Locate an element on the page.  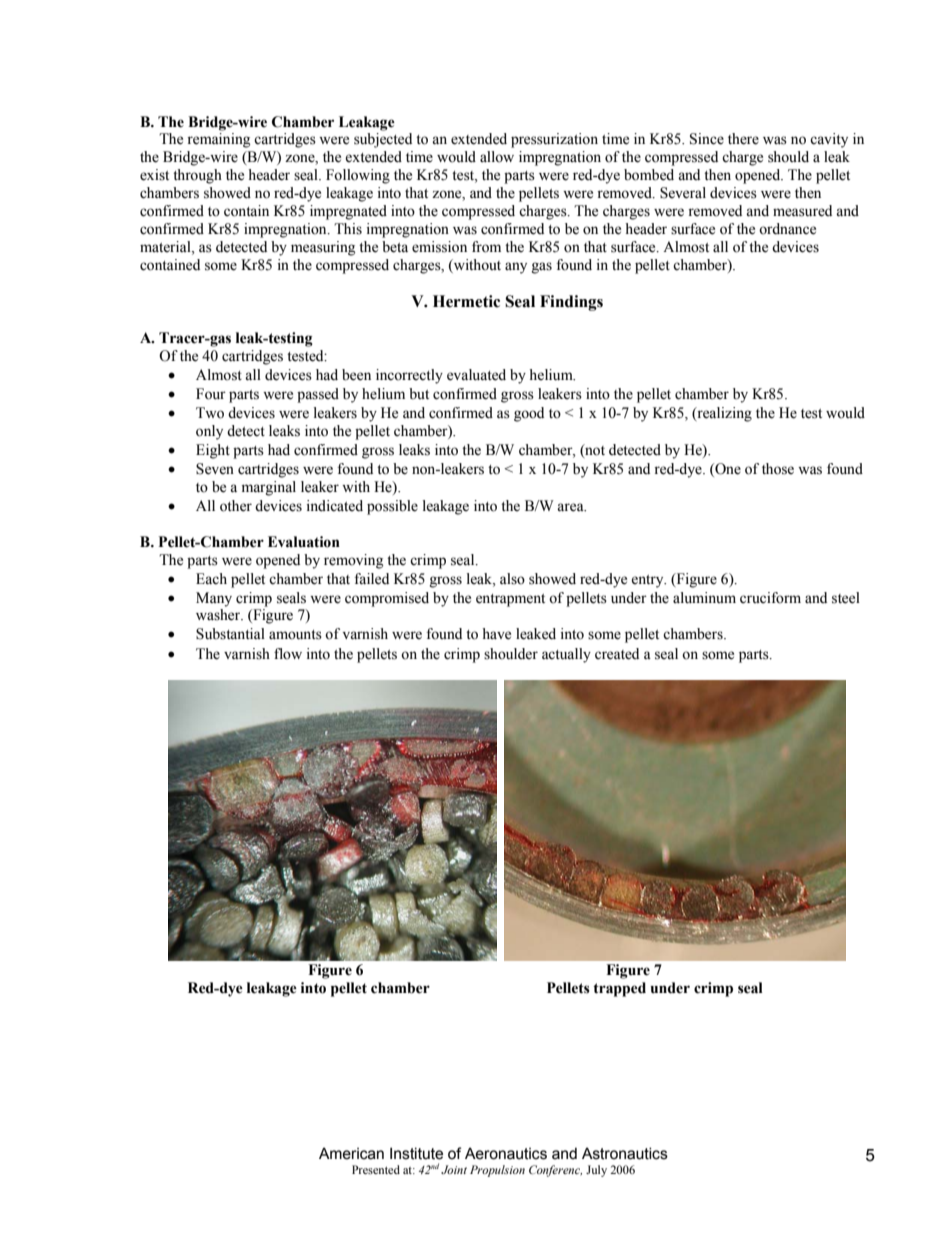
there is located at coordinates (743, 139).
